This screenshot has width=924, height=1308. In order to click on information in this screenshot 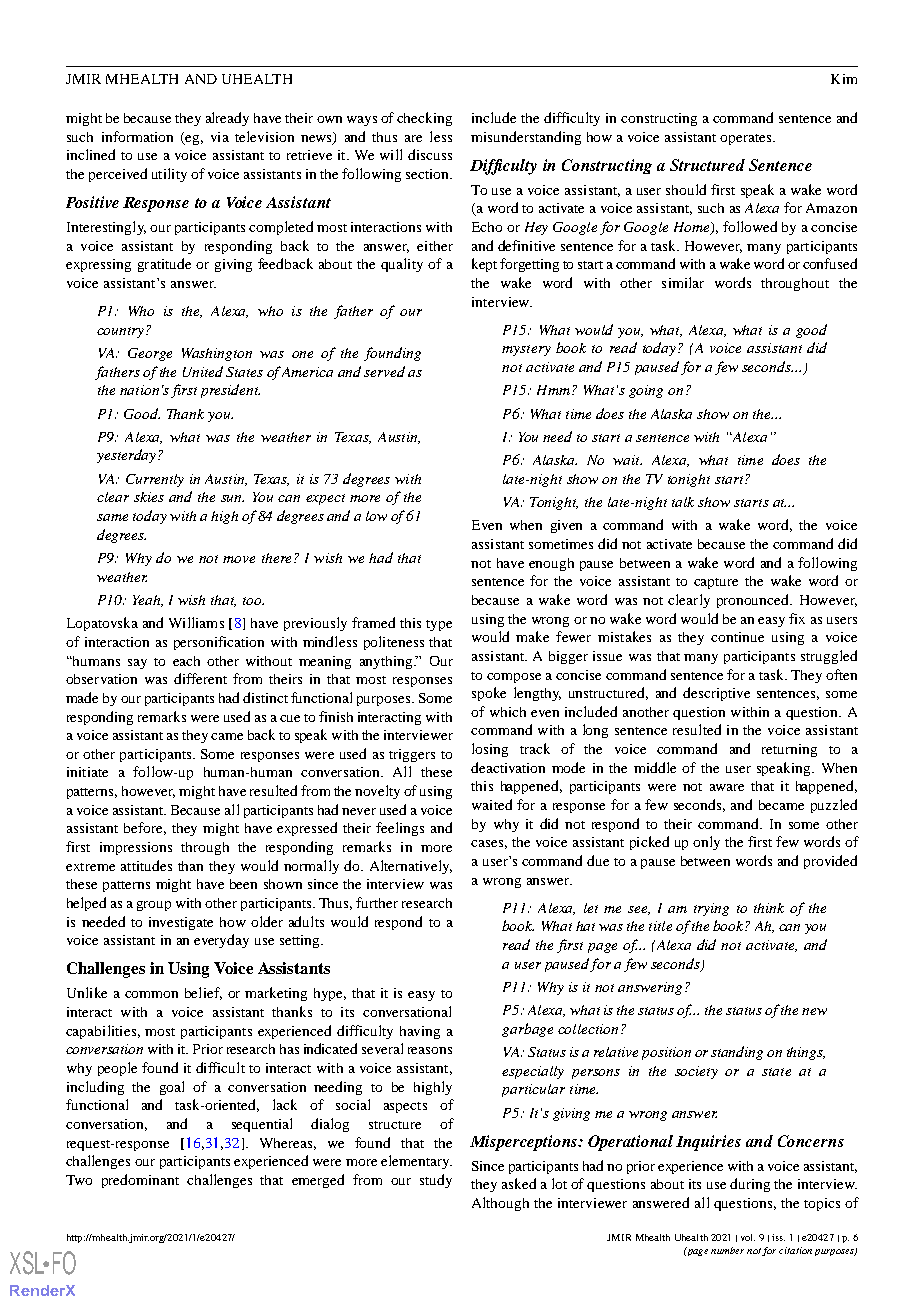, I will do `click(137, 136)`.
